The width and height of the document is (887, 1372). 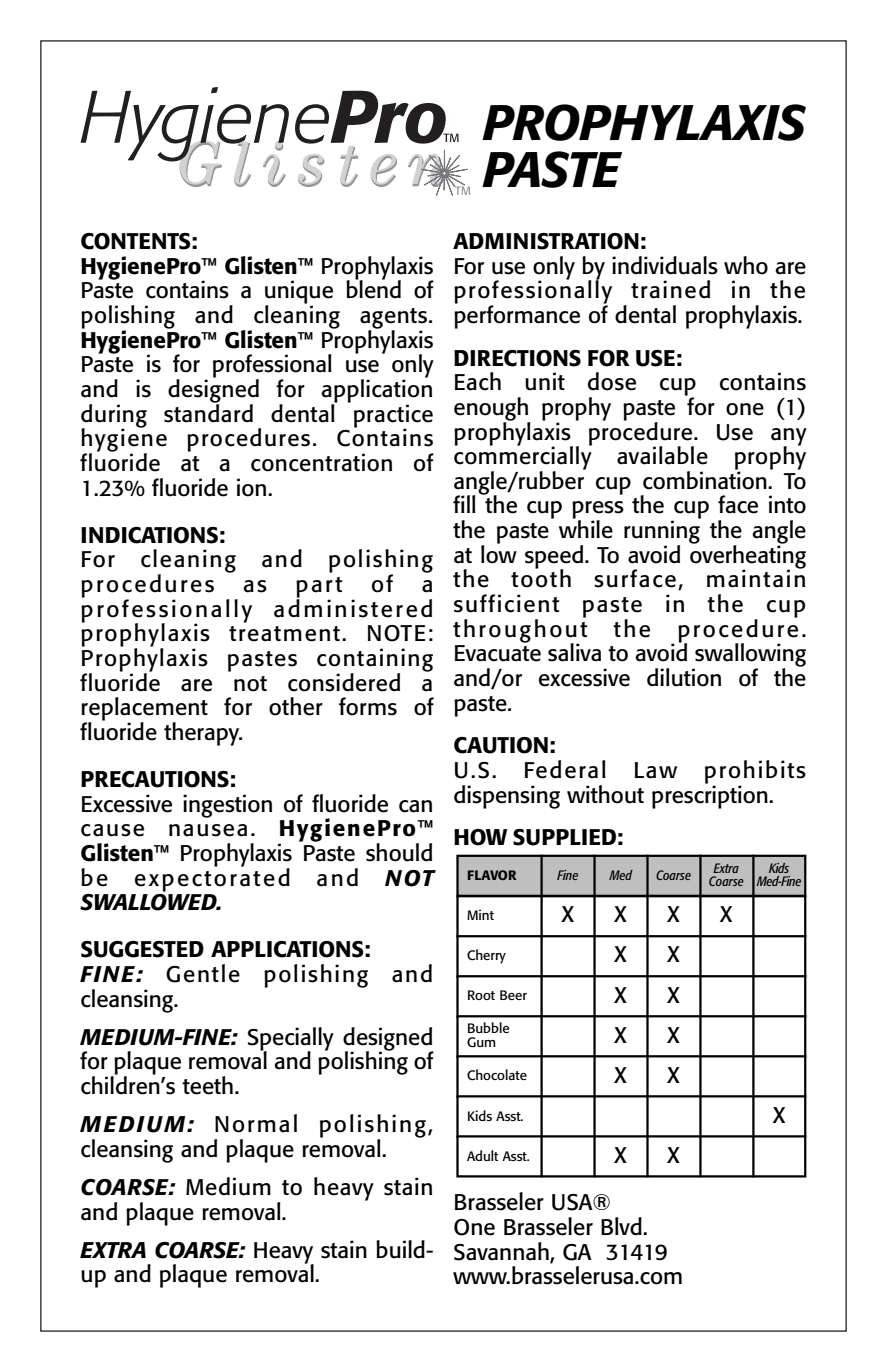 I want to click on who, so click(x=746, y=265).
